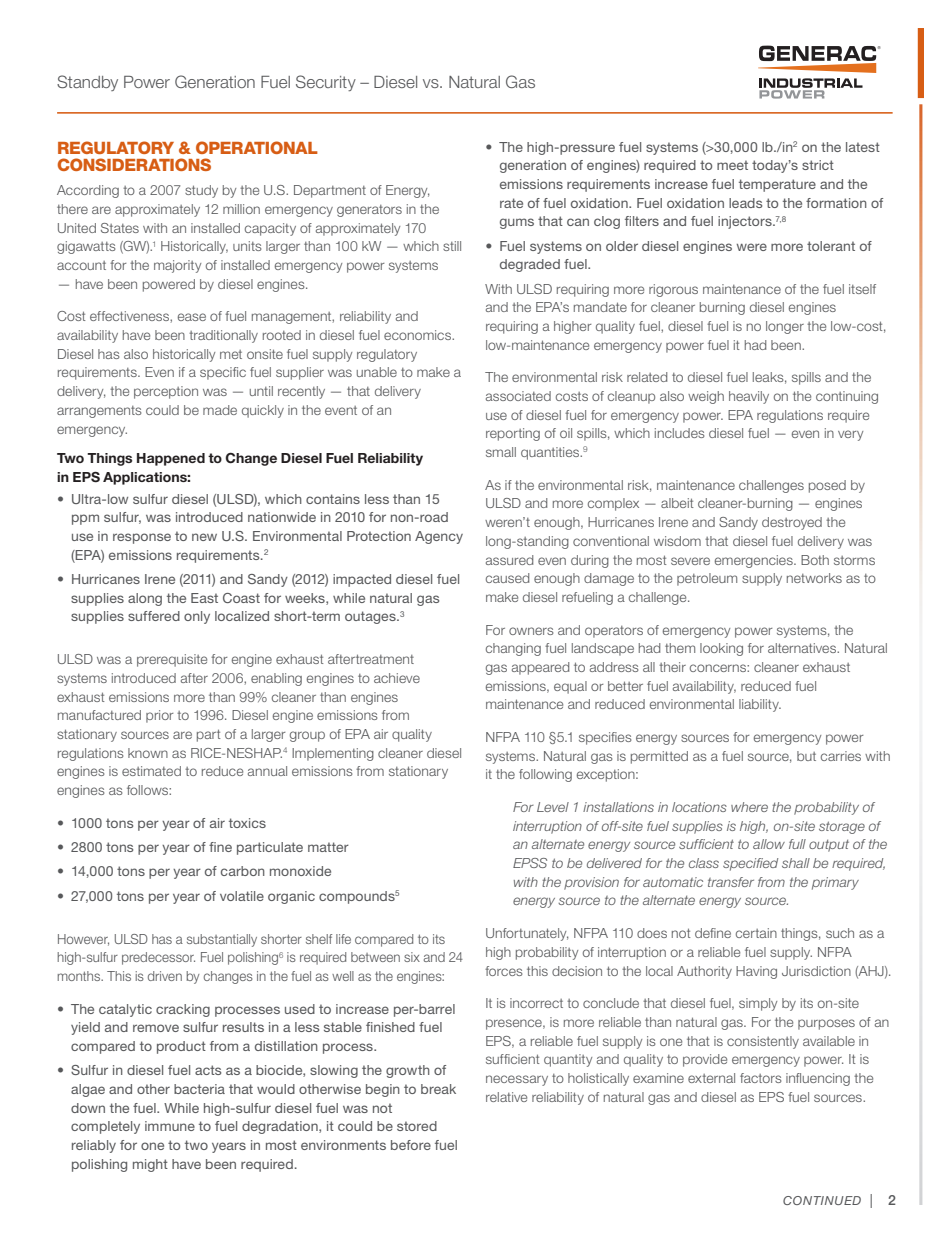 This image has width=952, height=1233. Describe the element at coordinates (792, 523) in the image. I see `destroyed` at that location.
